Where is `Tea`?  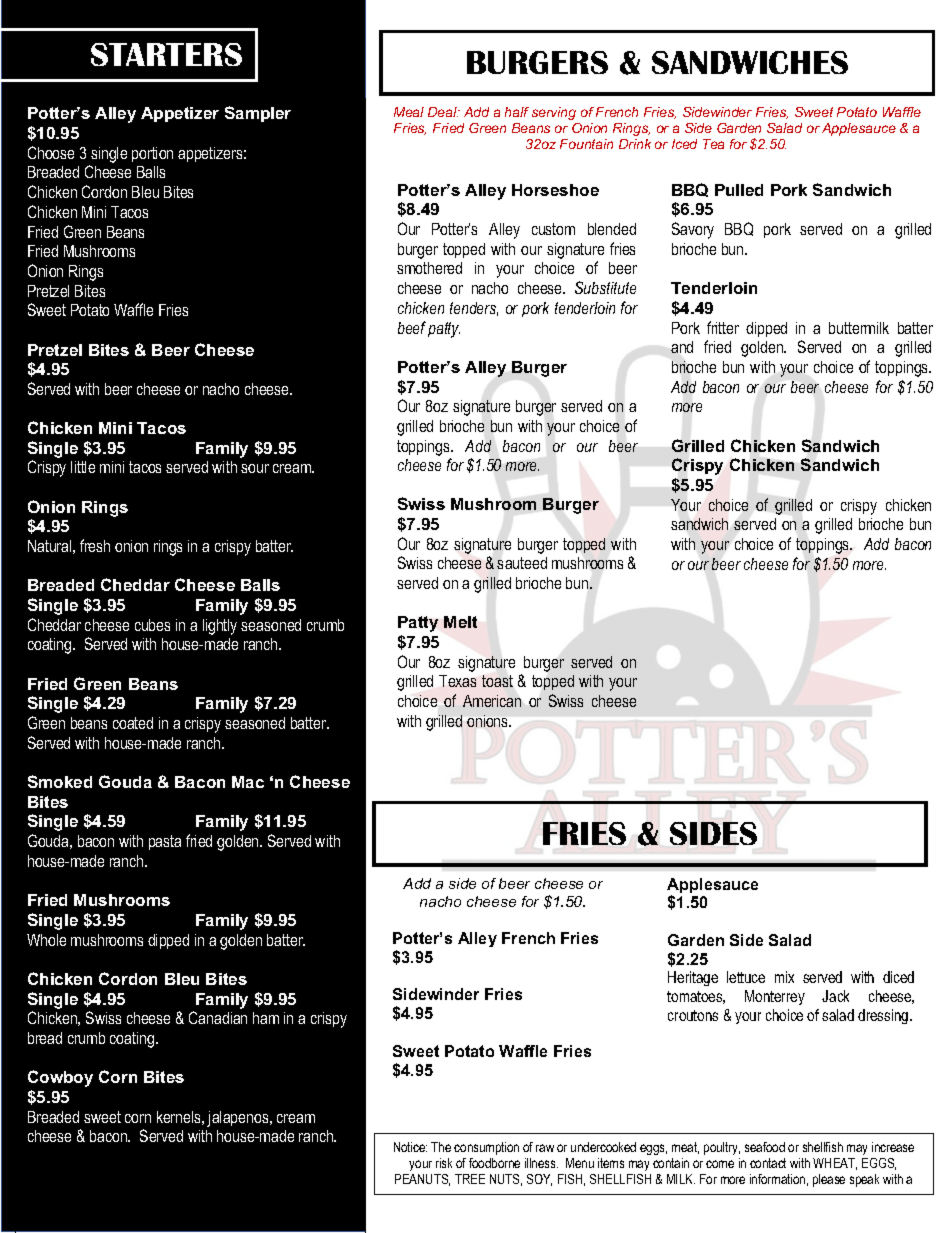
Tea is located at coordinates (713, 144).
